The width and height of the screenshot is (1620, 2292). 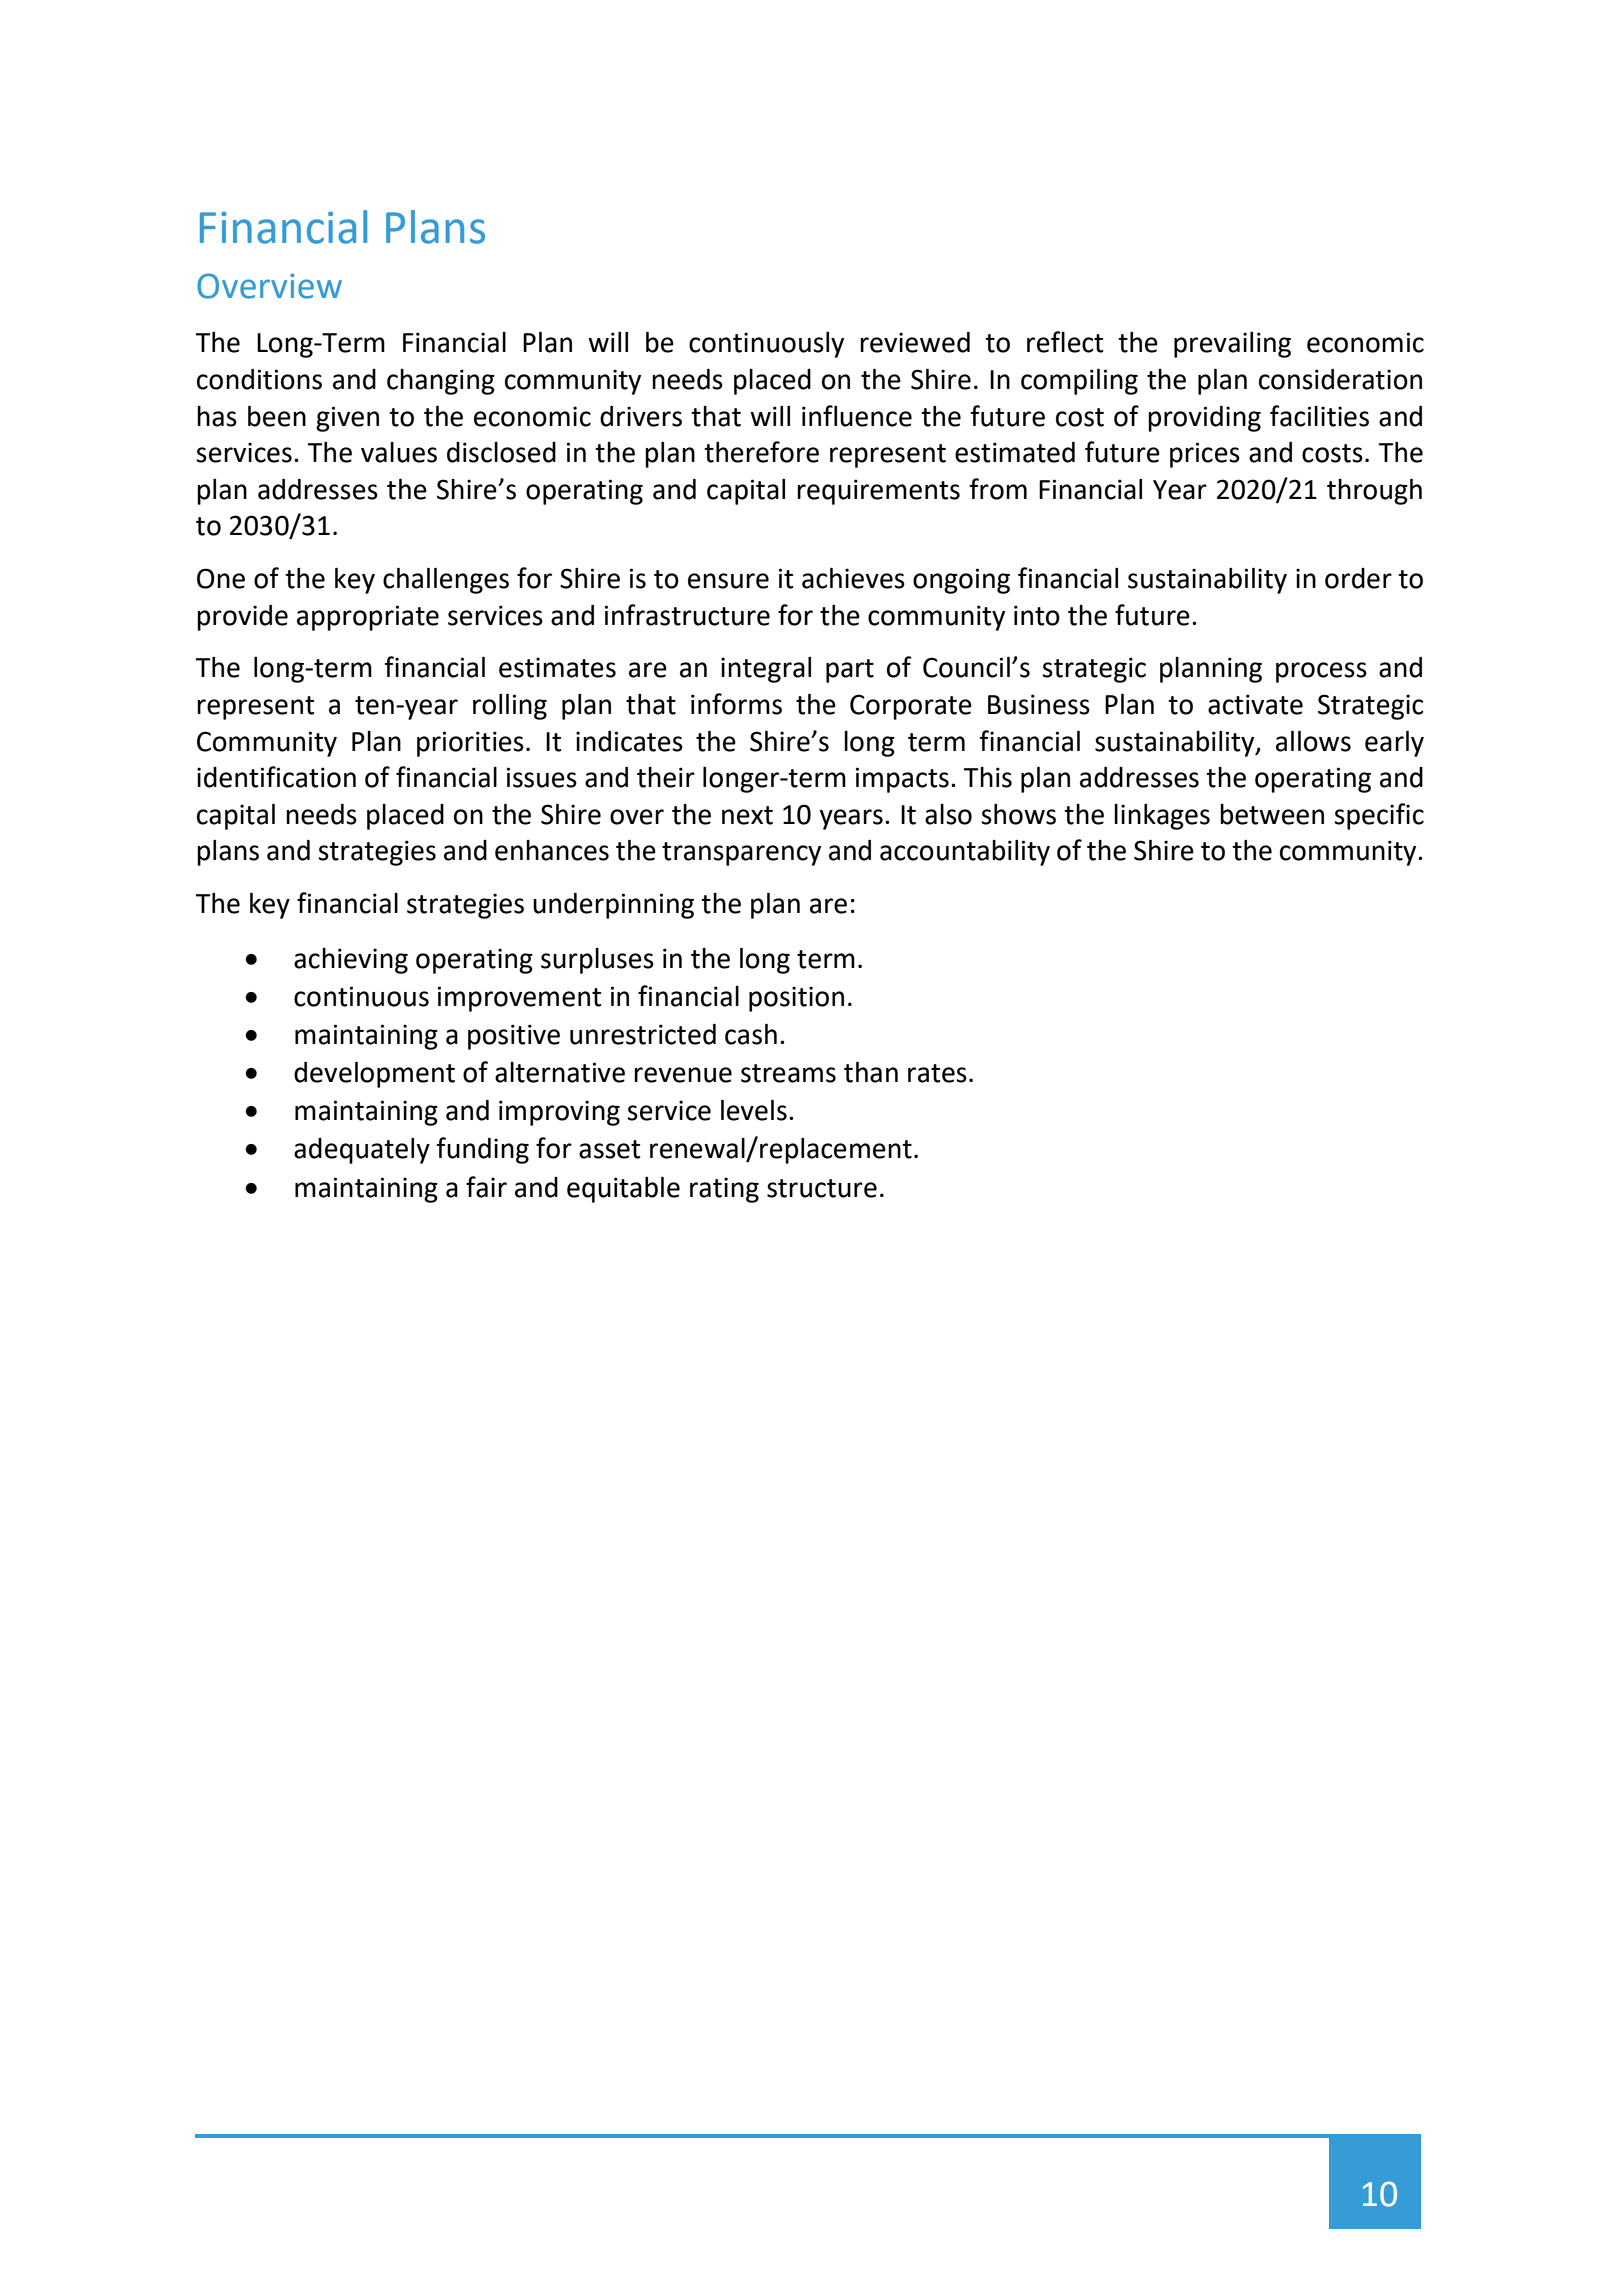 I want to click on changing, so click(x=441, y=382).
